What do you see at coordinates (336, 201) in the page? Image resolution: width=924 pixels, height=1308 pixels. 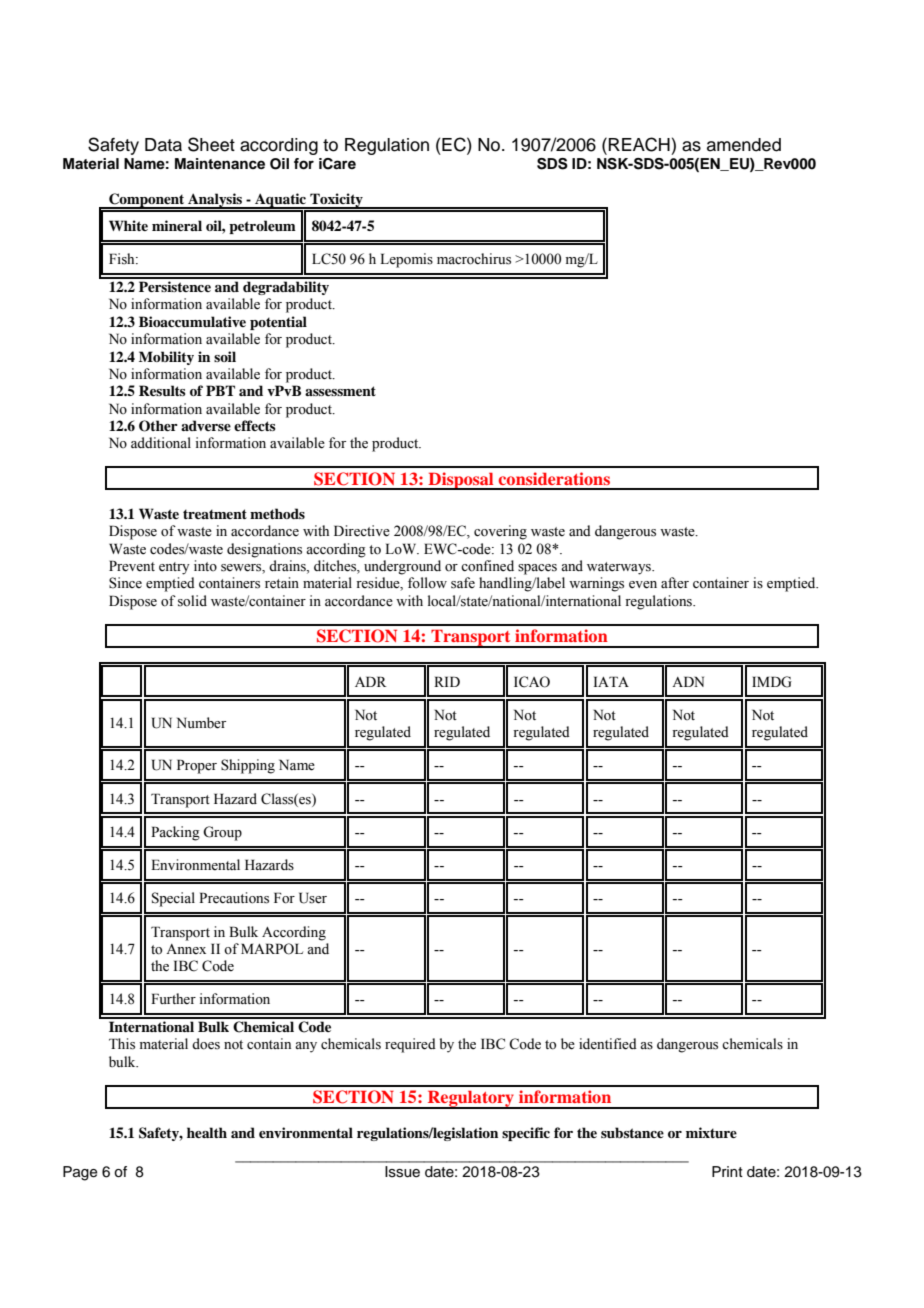 I see `Toxicity` at bounding box center [336, 201].
